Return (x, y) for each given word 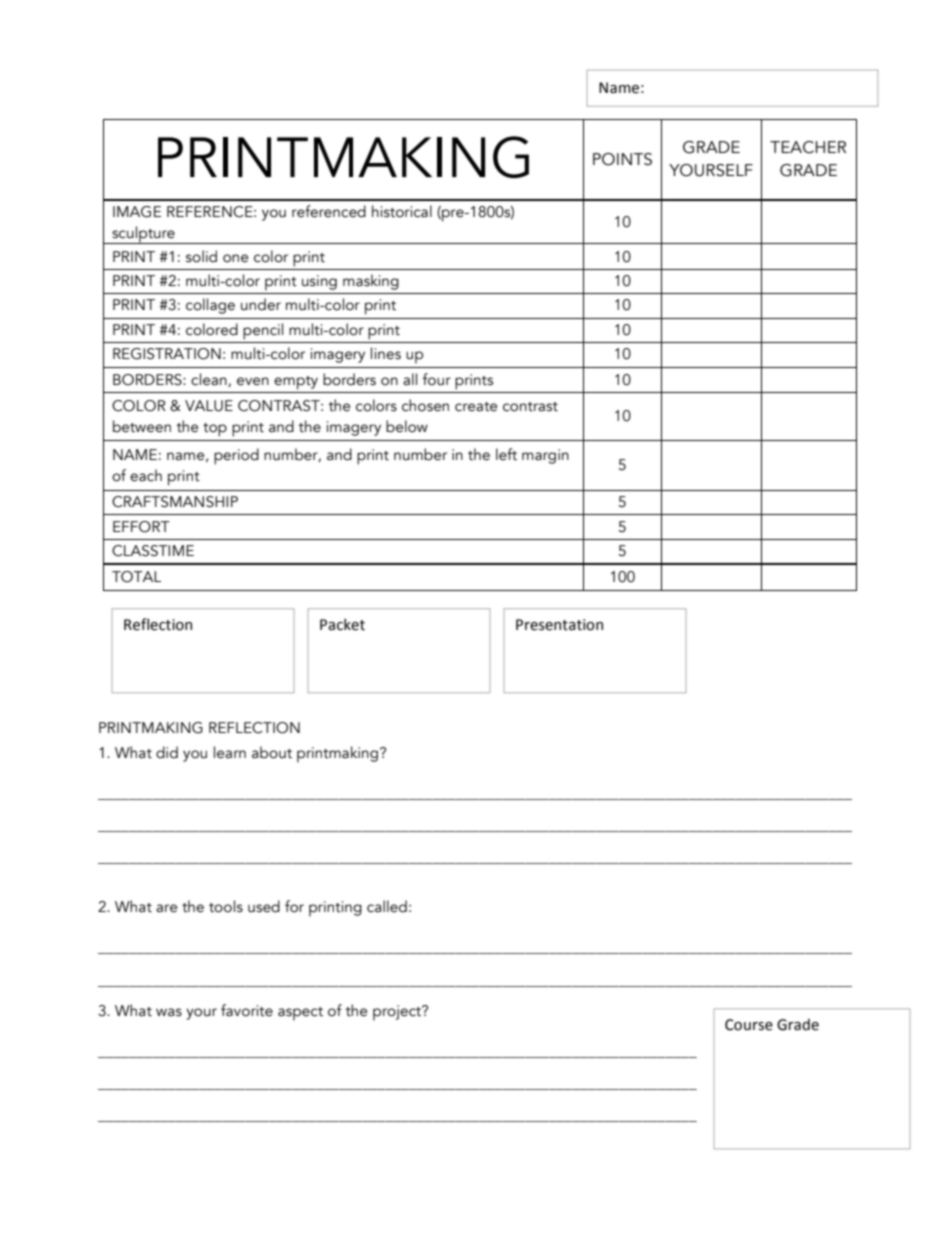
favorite (247, 1010)
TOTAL (136, 577)
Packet (342, 624)
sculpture (143, 235)
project (398, 1013)
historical (402, 211)
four (437, 379)
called (387, 906)
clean (210, 380)
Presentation (559, 625)
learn (230, 752)
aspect (300, 1014)
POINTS (622, 159)
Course (749, 1025)
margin (545, 456)
